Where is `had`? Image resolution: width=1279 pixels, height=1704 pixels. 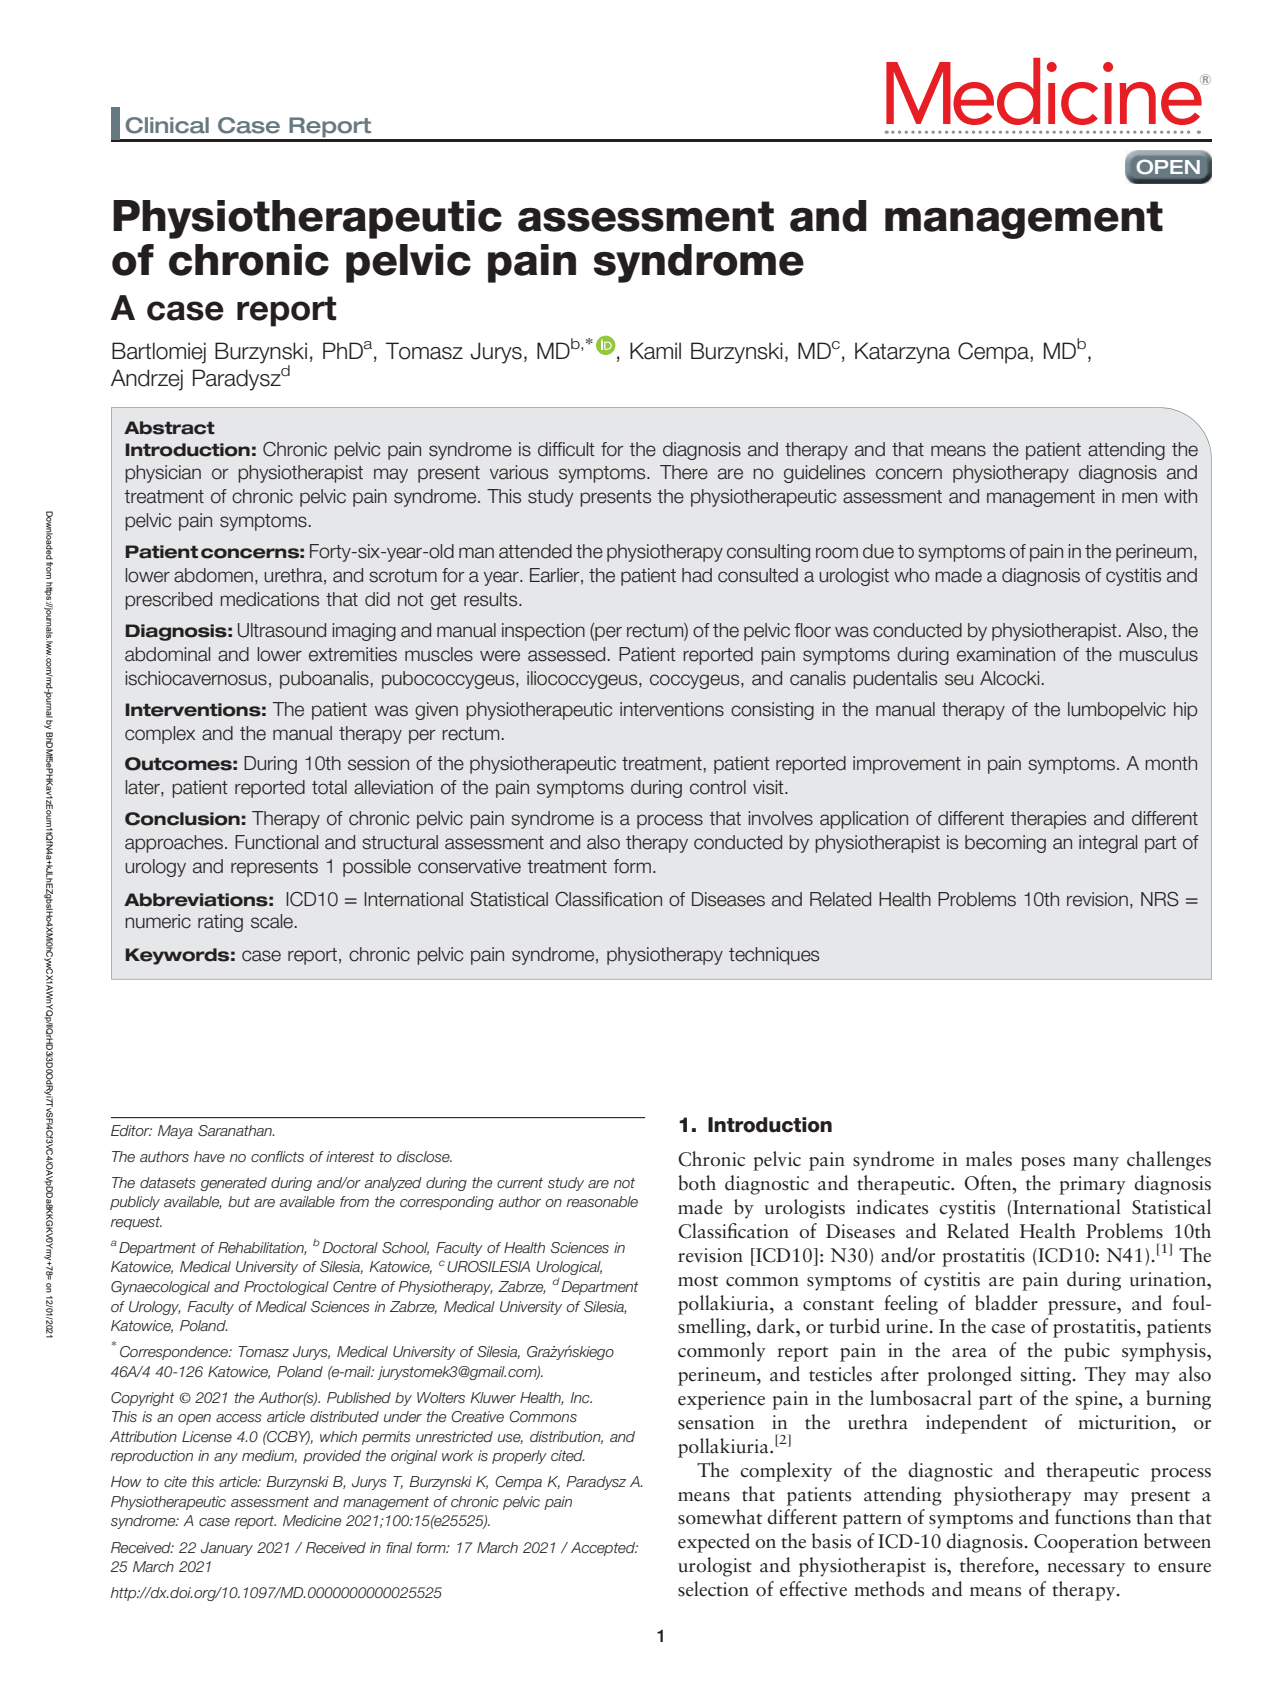
had is located at coordinates (697, 575).
